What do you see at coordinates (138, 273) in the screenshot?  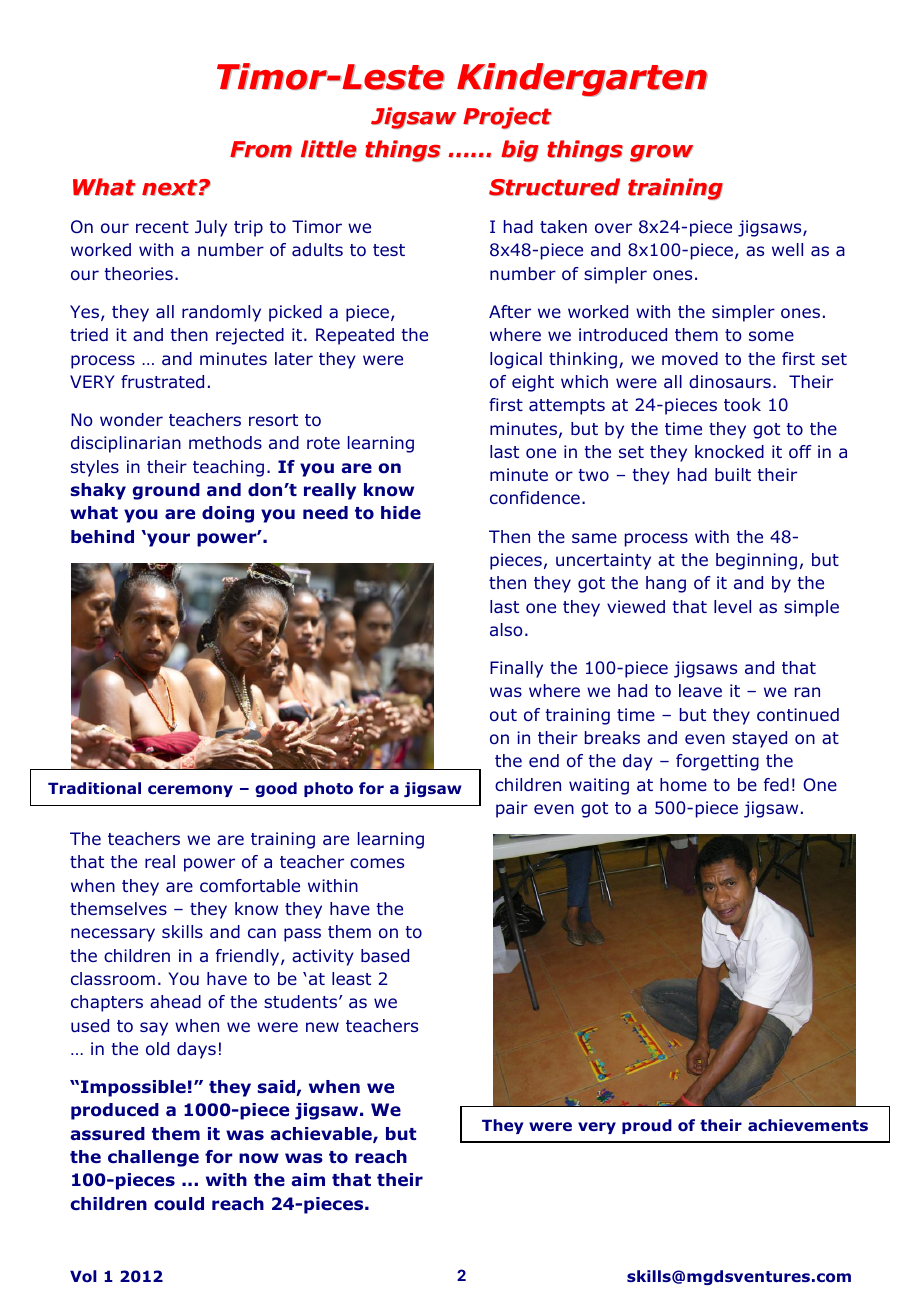 I see `theories` at bounding box center [138, 273].
